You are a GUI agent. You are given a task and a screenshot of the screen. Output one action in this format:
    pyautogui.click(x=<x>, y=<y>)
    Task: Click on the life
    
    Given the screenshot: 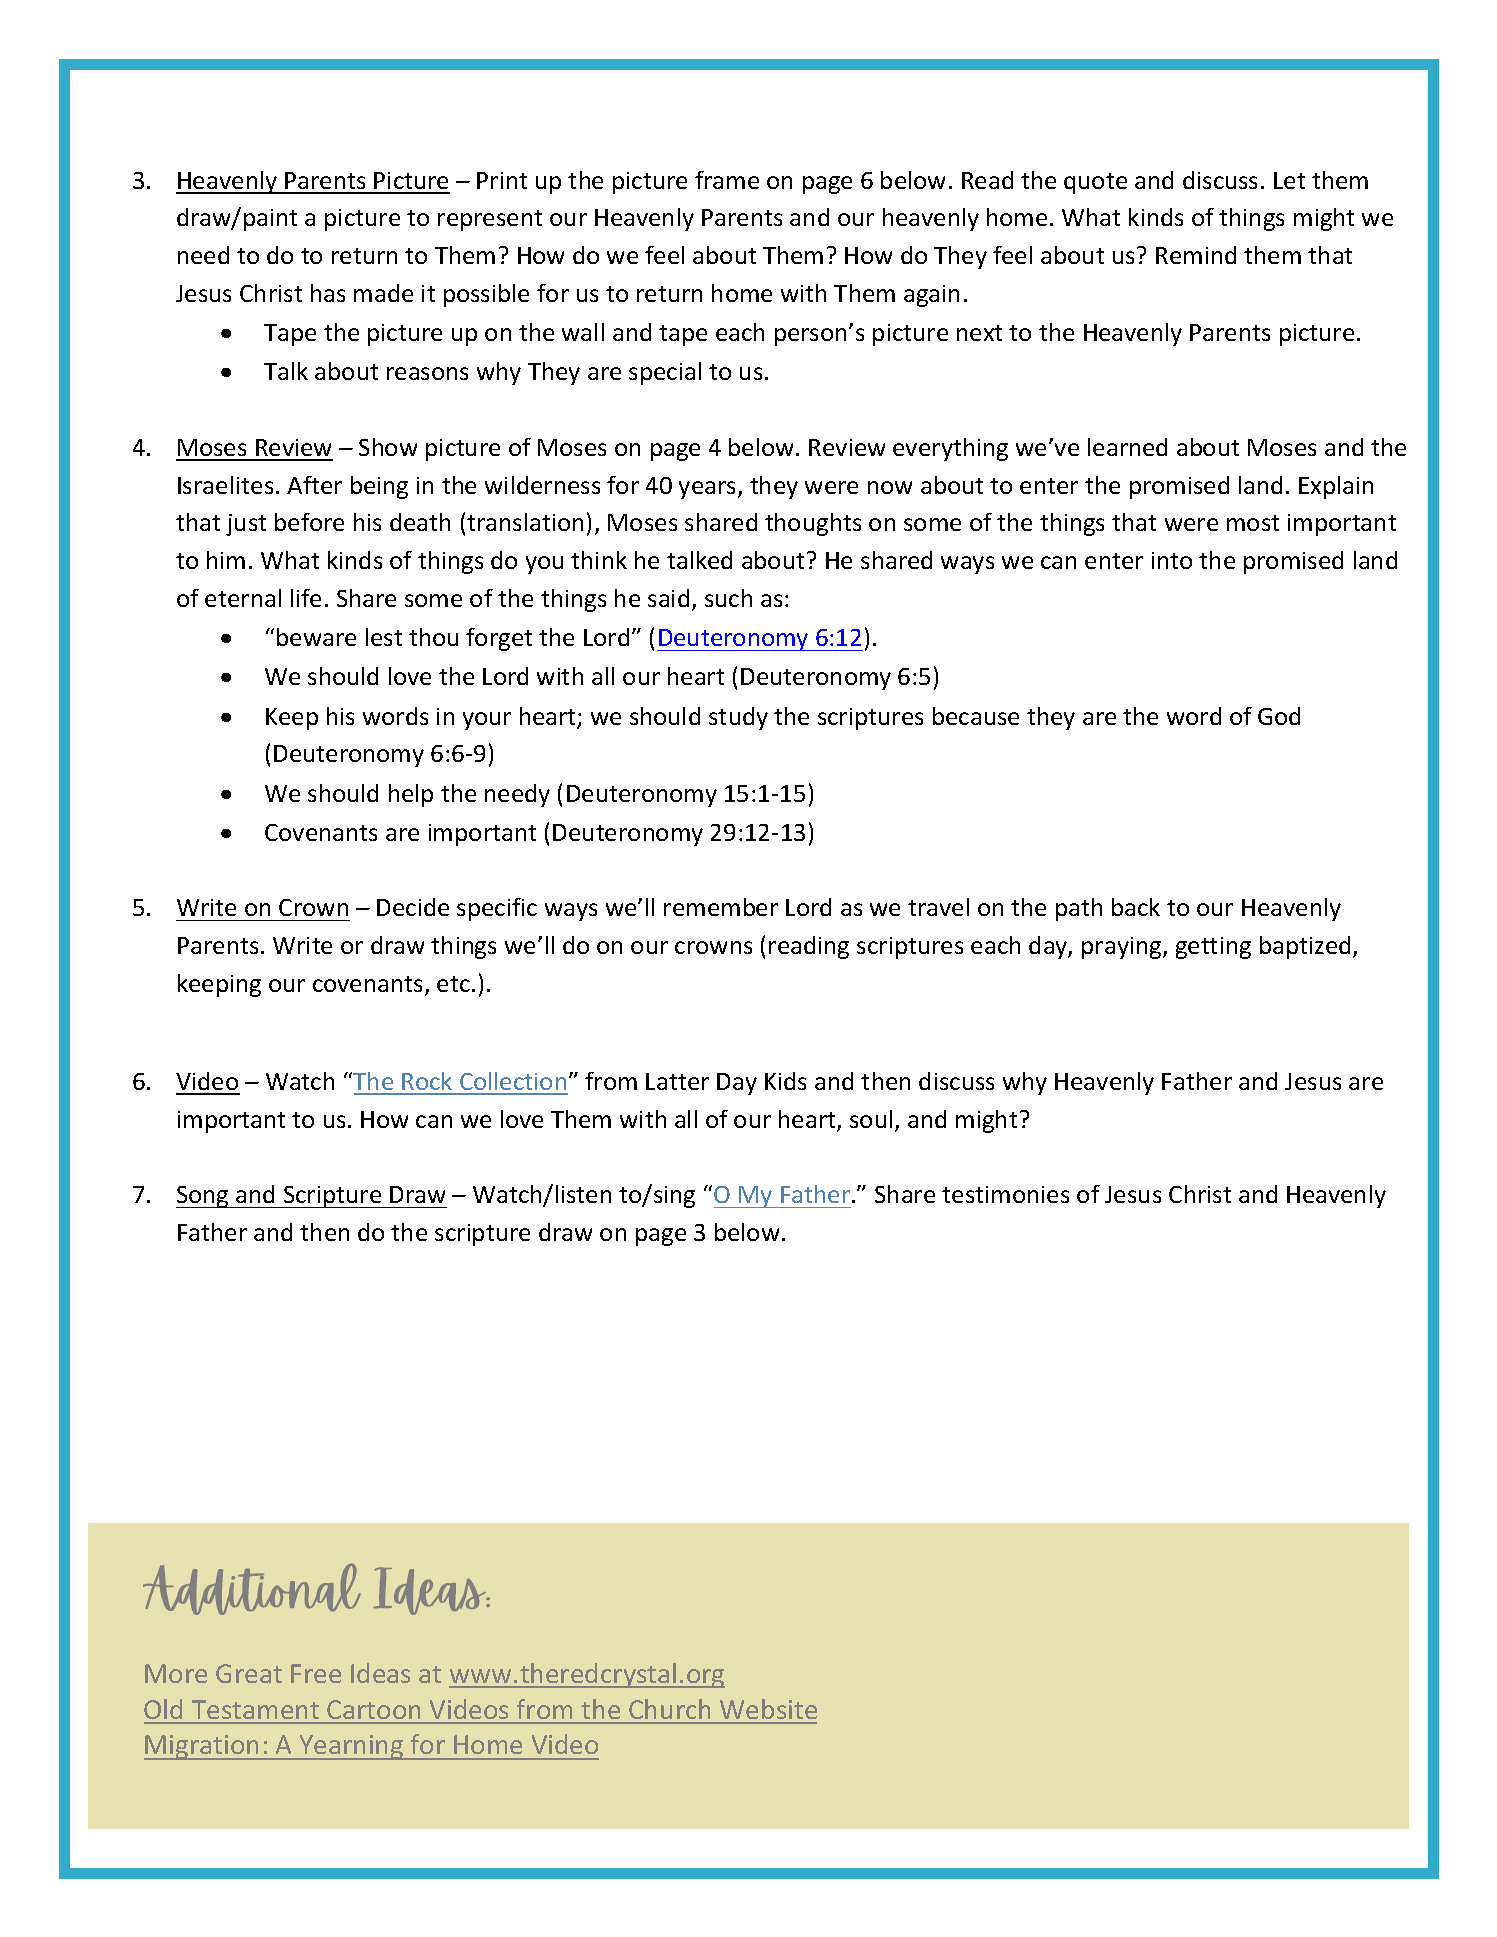 What is the action you would take?
    pyautogui.click(x=306, y=598)
